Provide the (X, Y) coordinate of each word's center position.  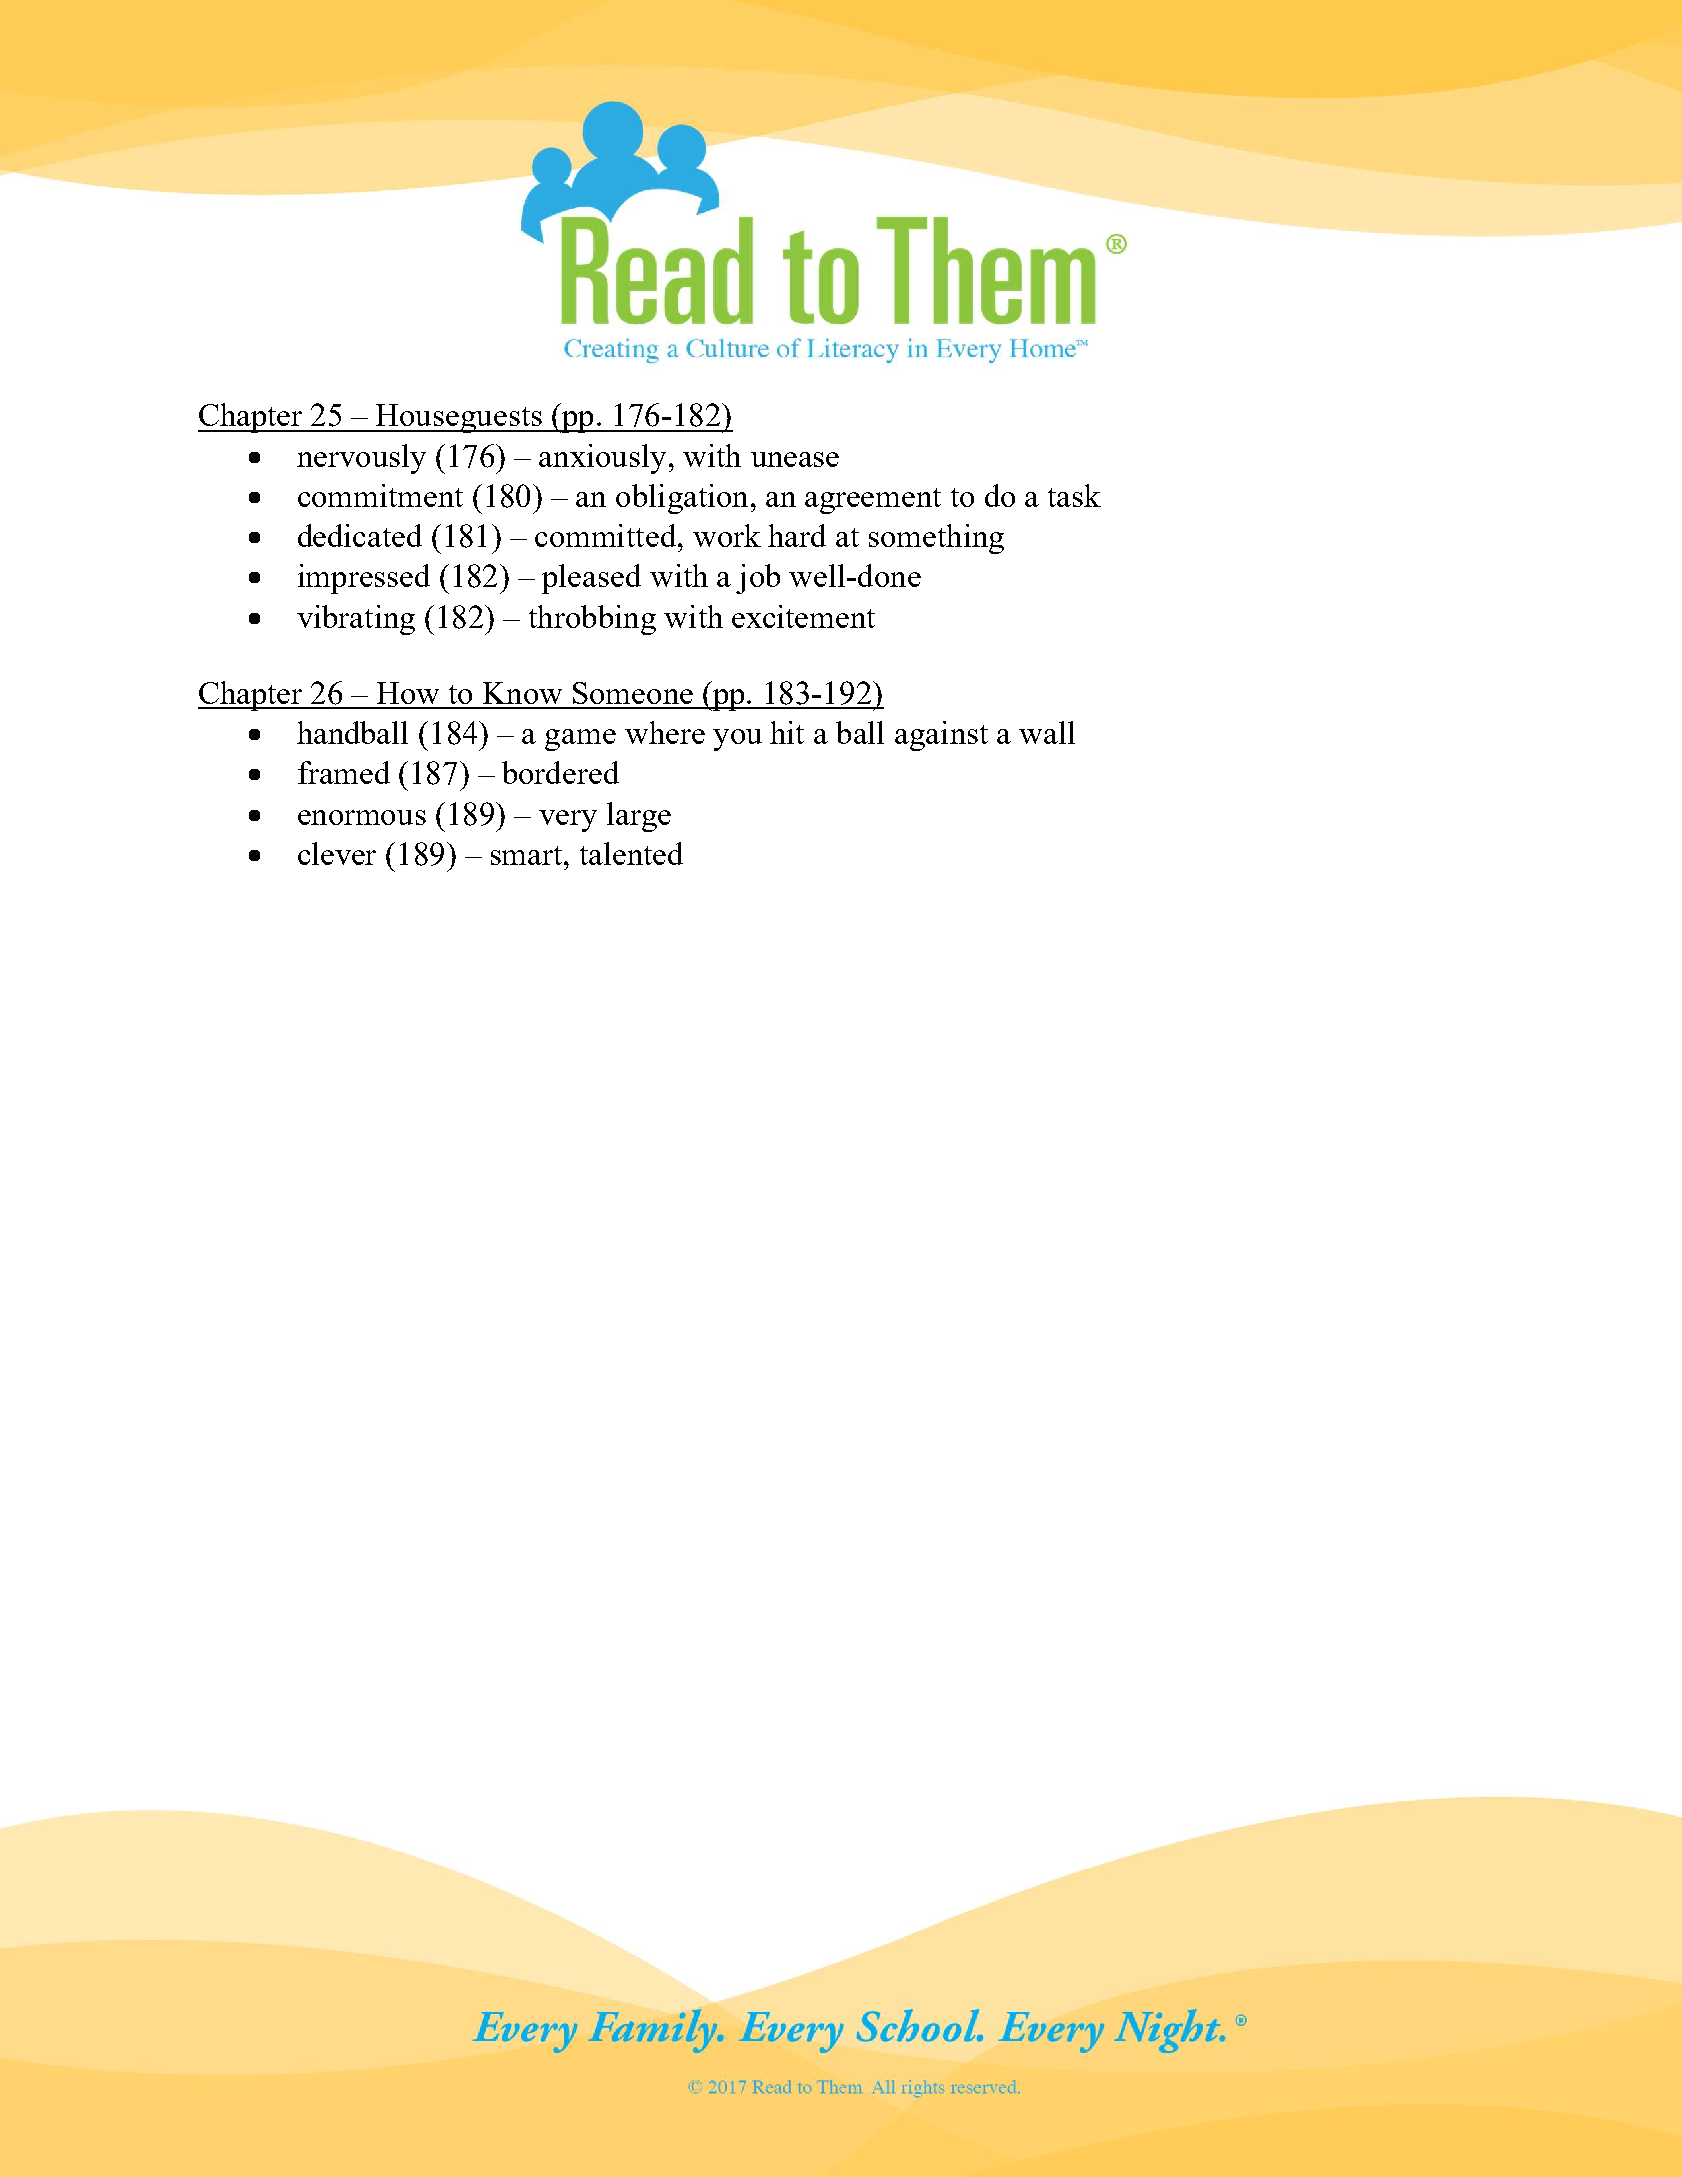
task (1074, 495)
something (936, 539)
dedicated (360, 535)
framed (344, 772)
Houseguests (459, 418)
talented (631, 853)
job (758, 579)
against (941, 736)
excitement (803, 616)
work (727, 535)
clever (337, 853)
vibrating (356, 620)
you (737, 740)
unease (795, 459)
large (639, 817)
